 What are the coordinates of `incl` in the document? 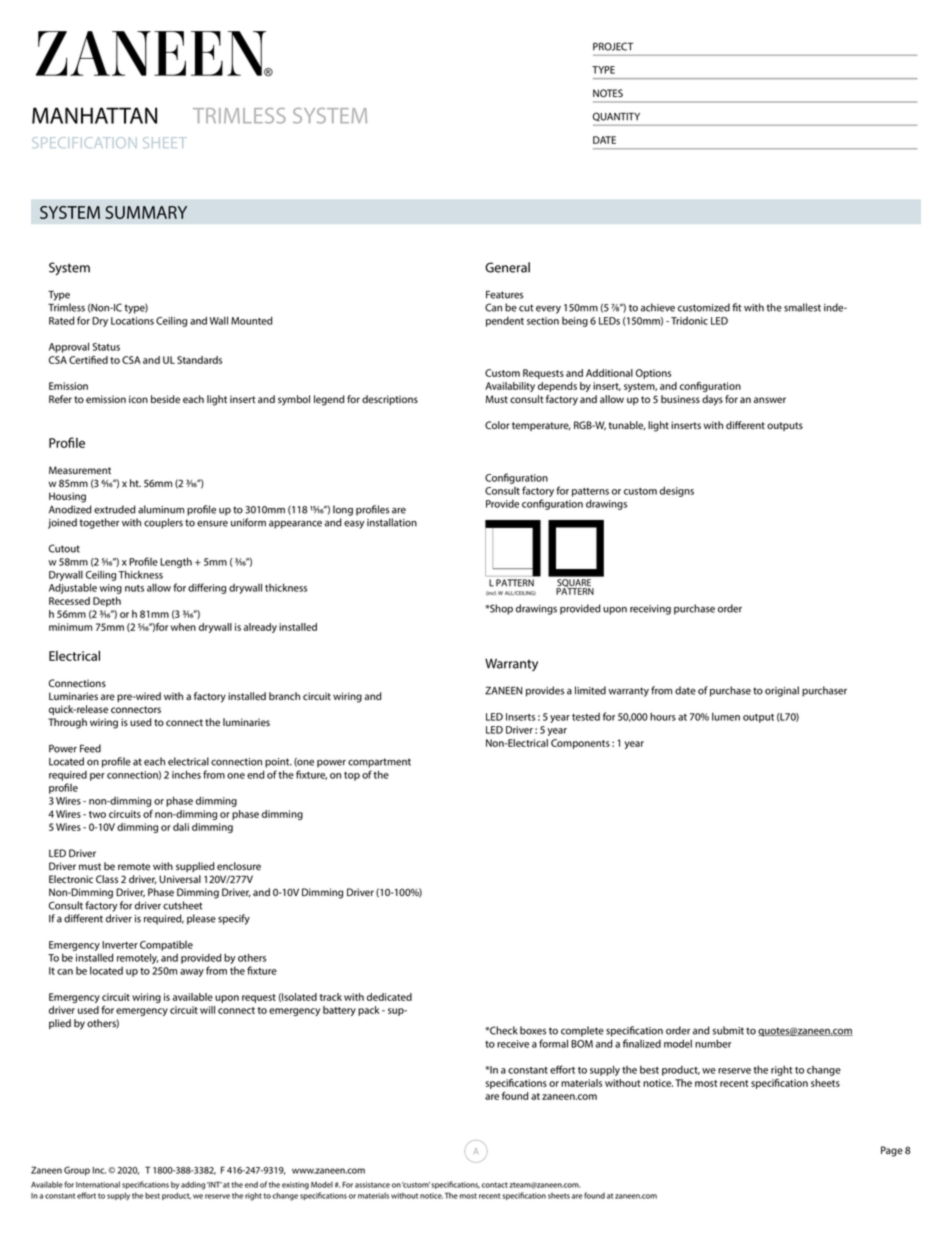 It's located at (491, 593).
